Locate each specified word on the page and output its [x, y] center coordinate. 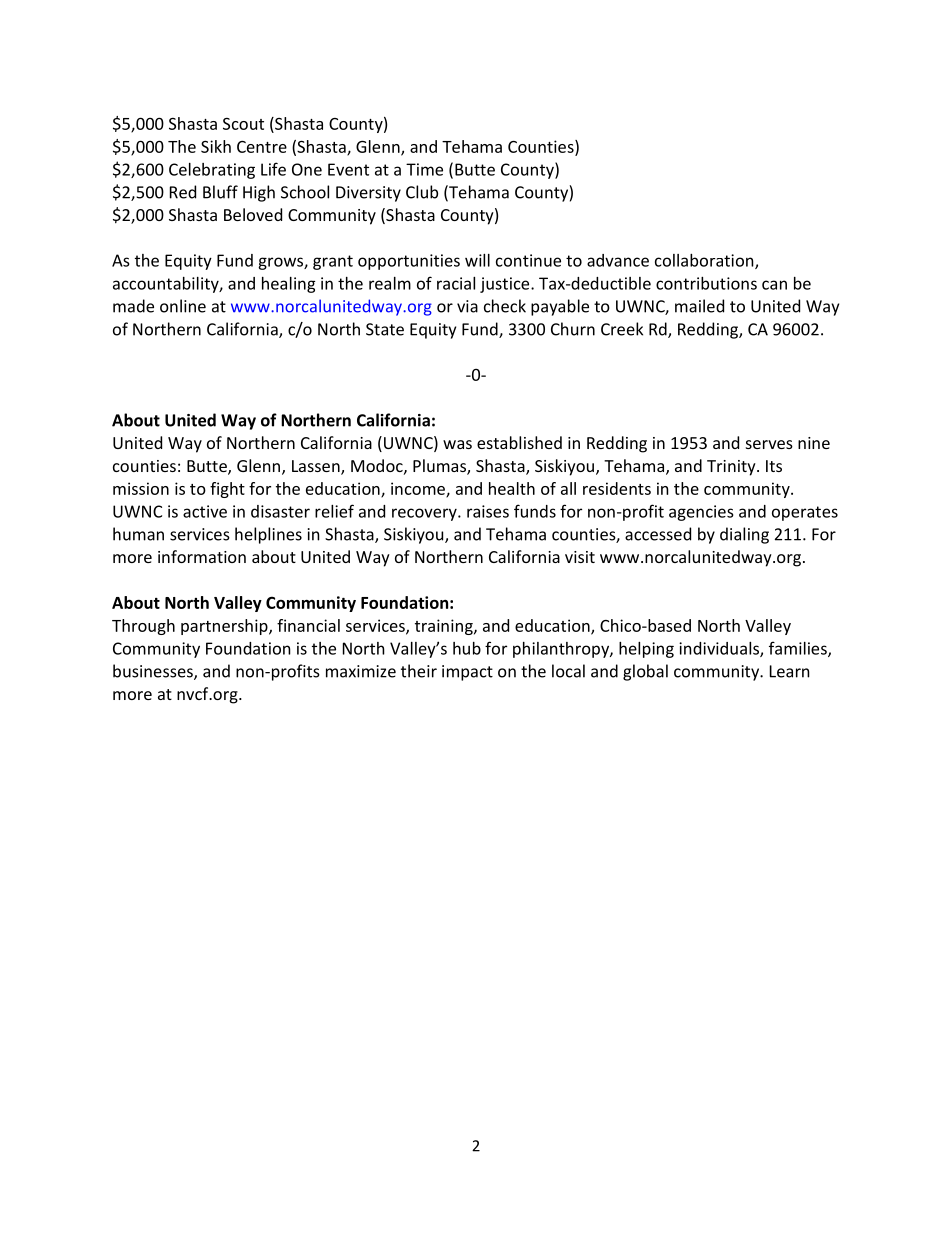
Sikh [216, 146]
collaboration [705, 261]
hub [467, 648]
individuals [720, 649]
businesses [154, 672]
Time [424, 169]
